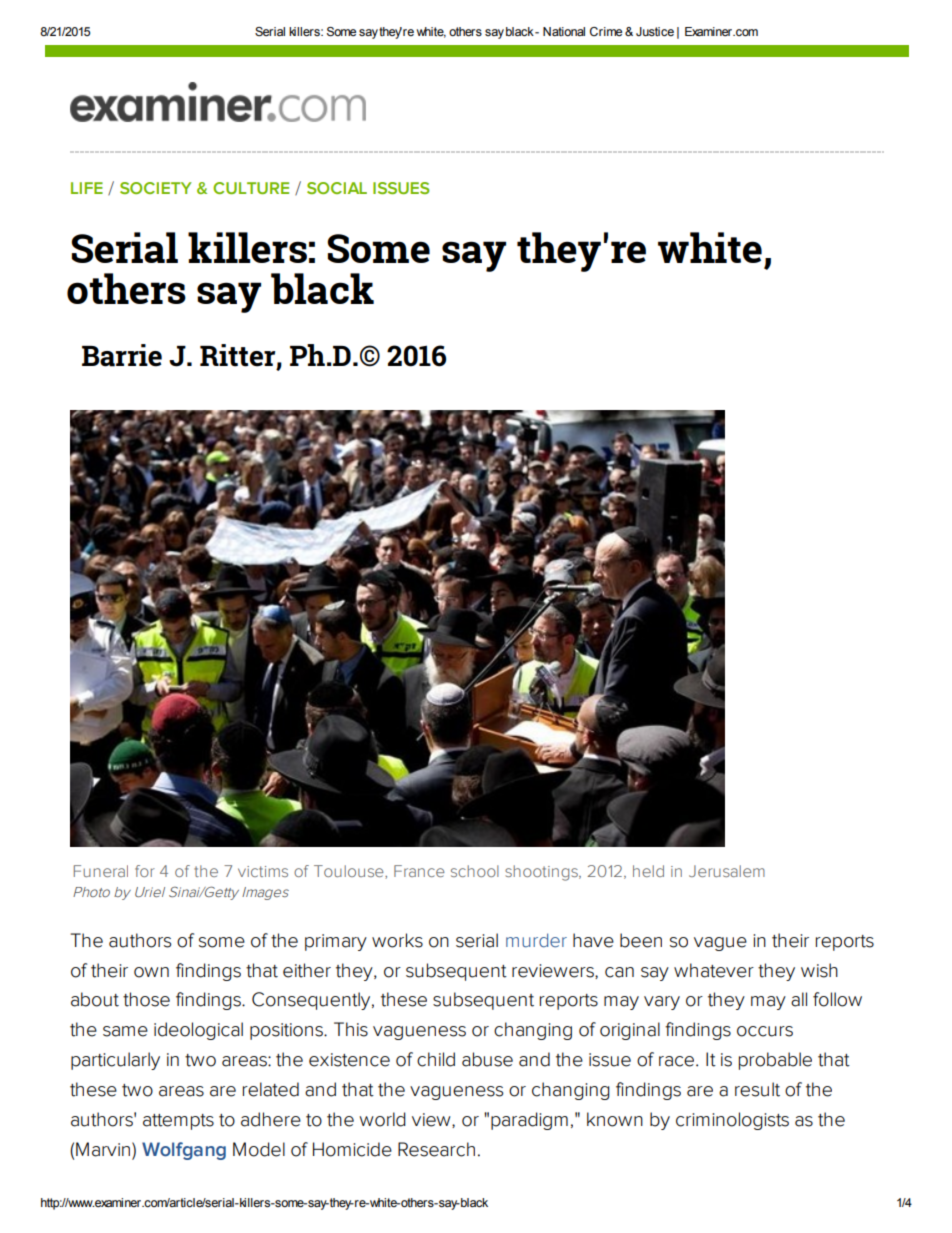  Describe the element at coordinates (156, 188) in the image. I see `SOCIETY` at that location.
